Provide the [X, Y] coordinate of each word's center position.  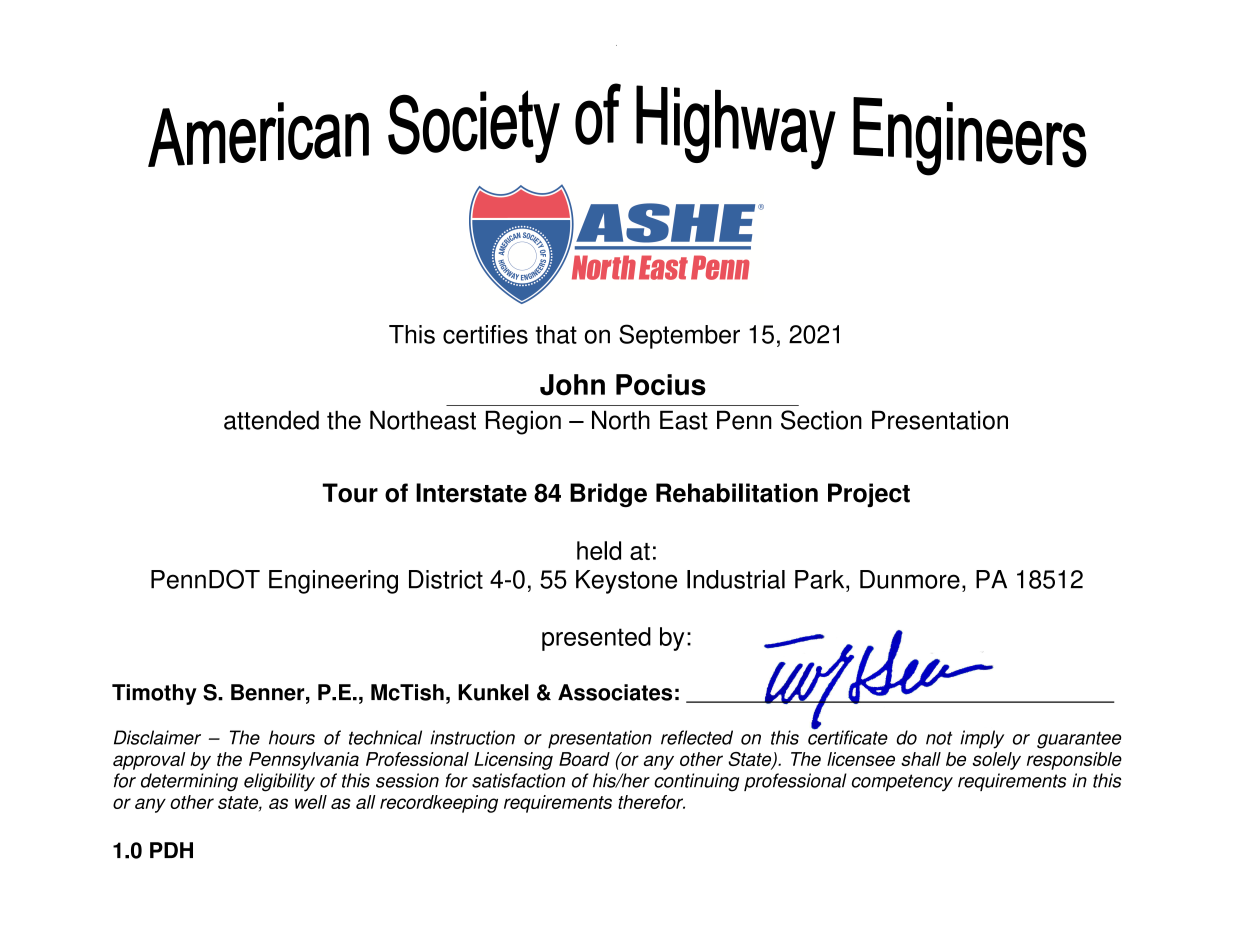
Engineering [333, 582]
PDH [171, 850]
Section [821, 420]
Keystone [626, 582]
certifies [485, 334]
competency [902, 782]
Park [821, 579]
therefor [651, 802]
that [556, 334]
